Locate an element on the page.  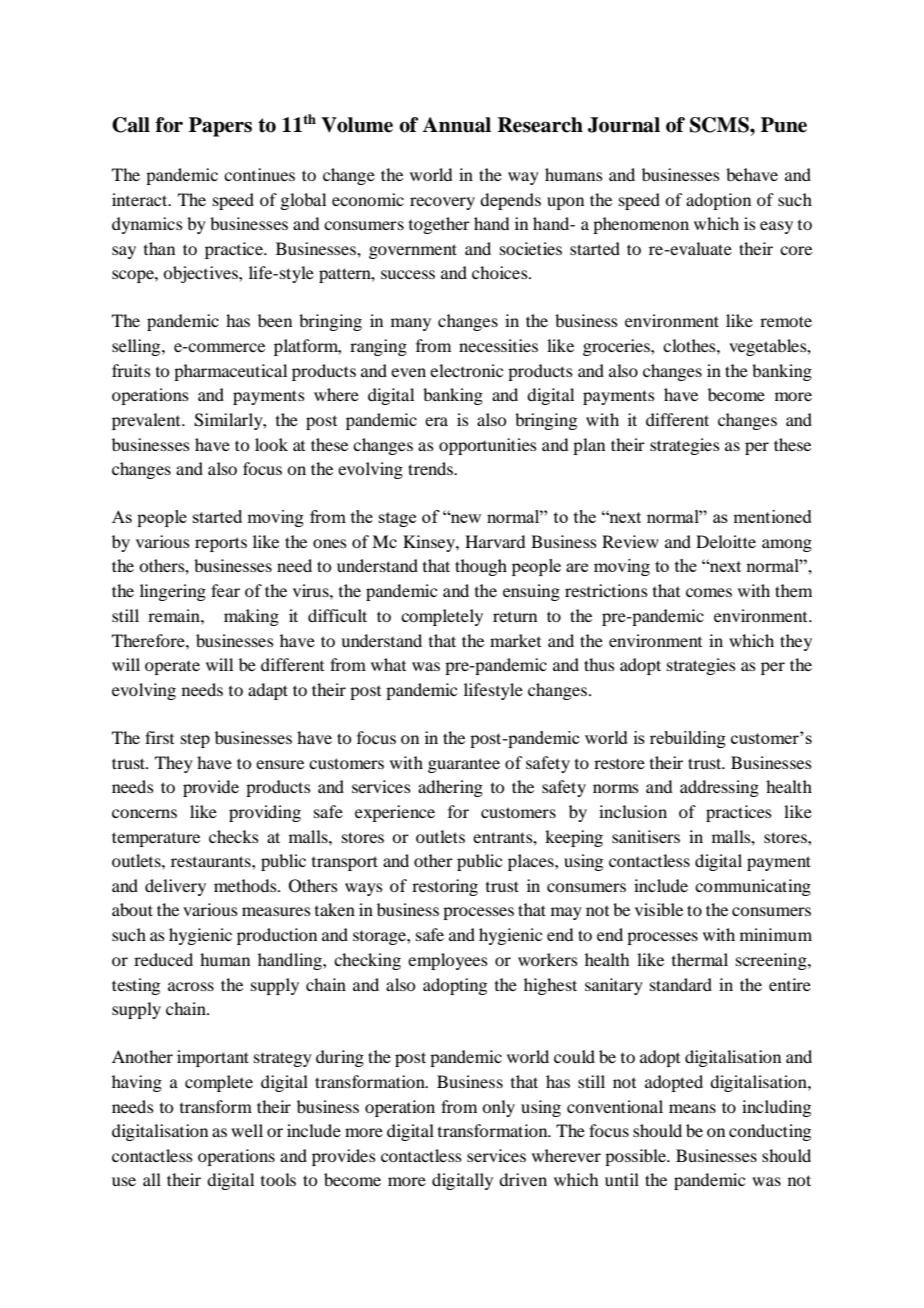
Pune is located at coordinates (784, 125).
